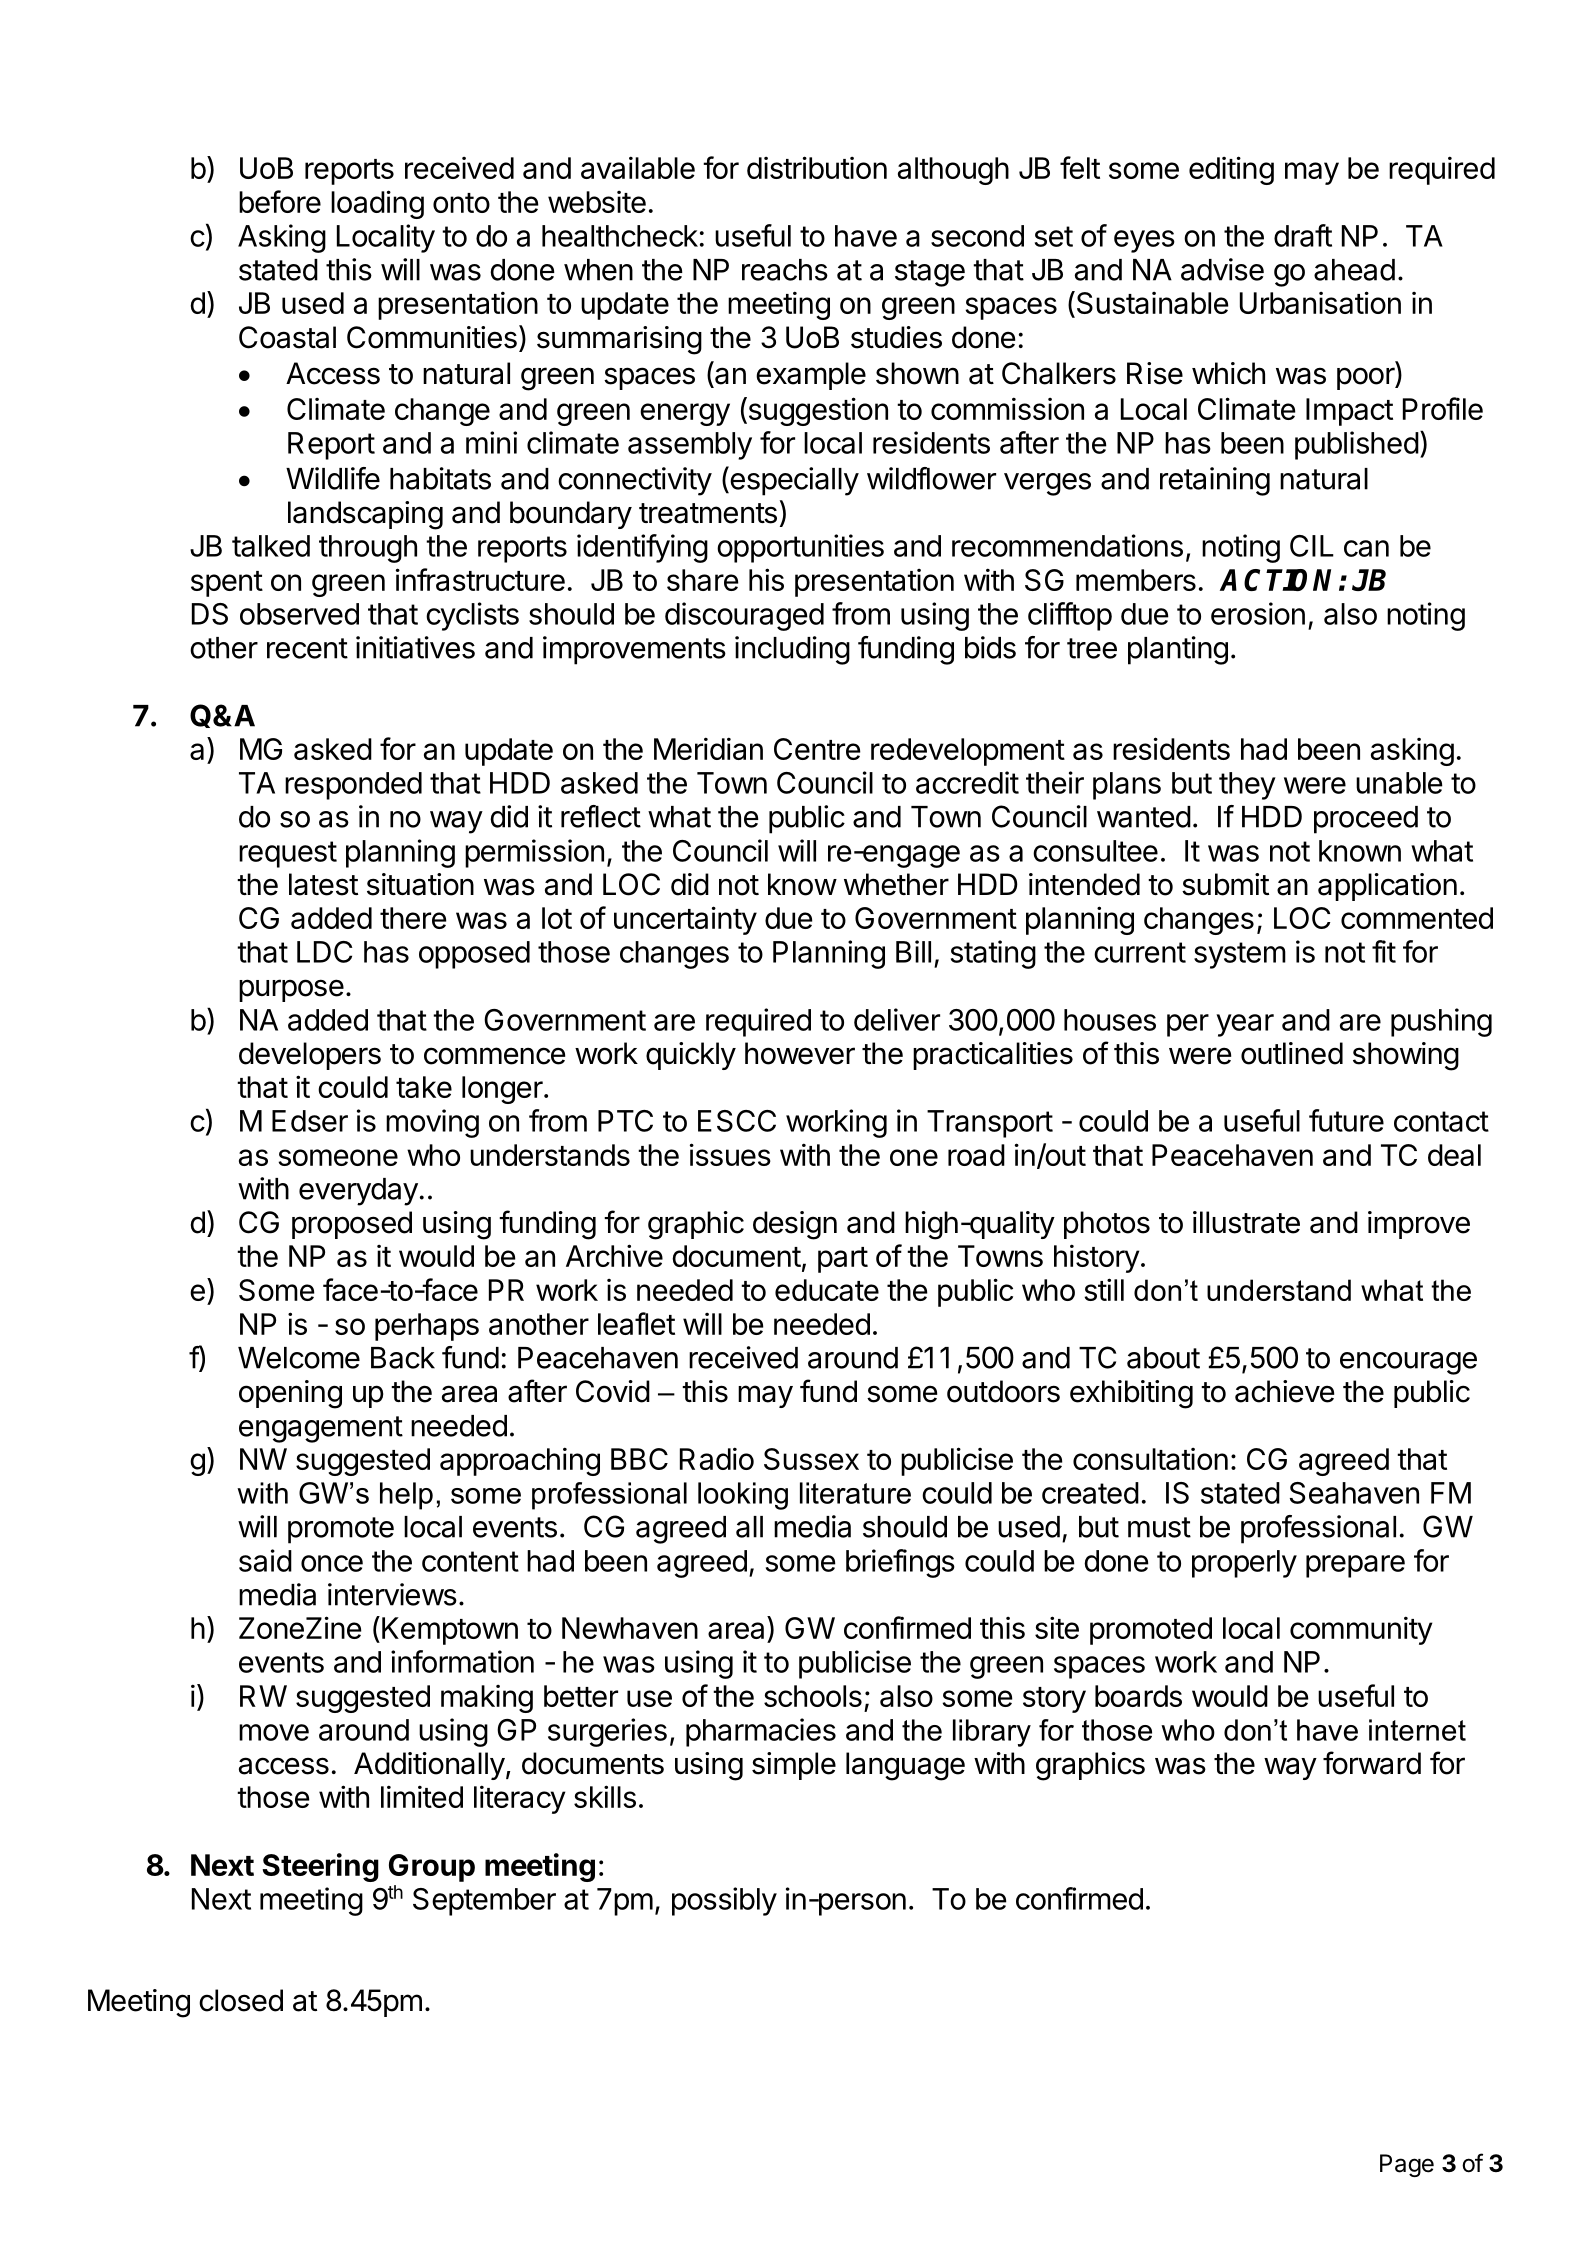 The width and height of the screenshot is (1592, 2250). I want to click on loading, so click(377, 204).
